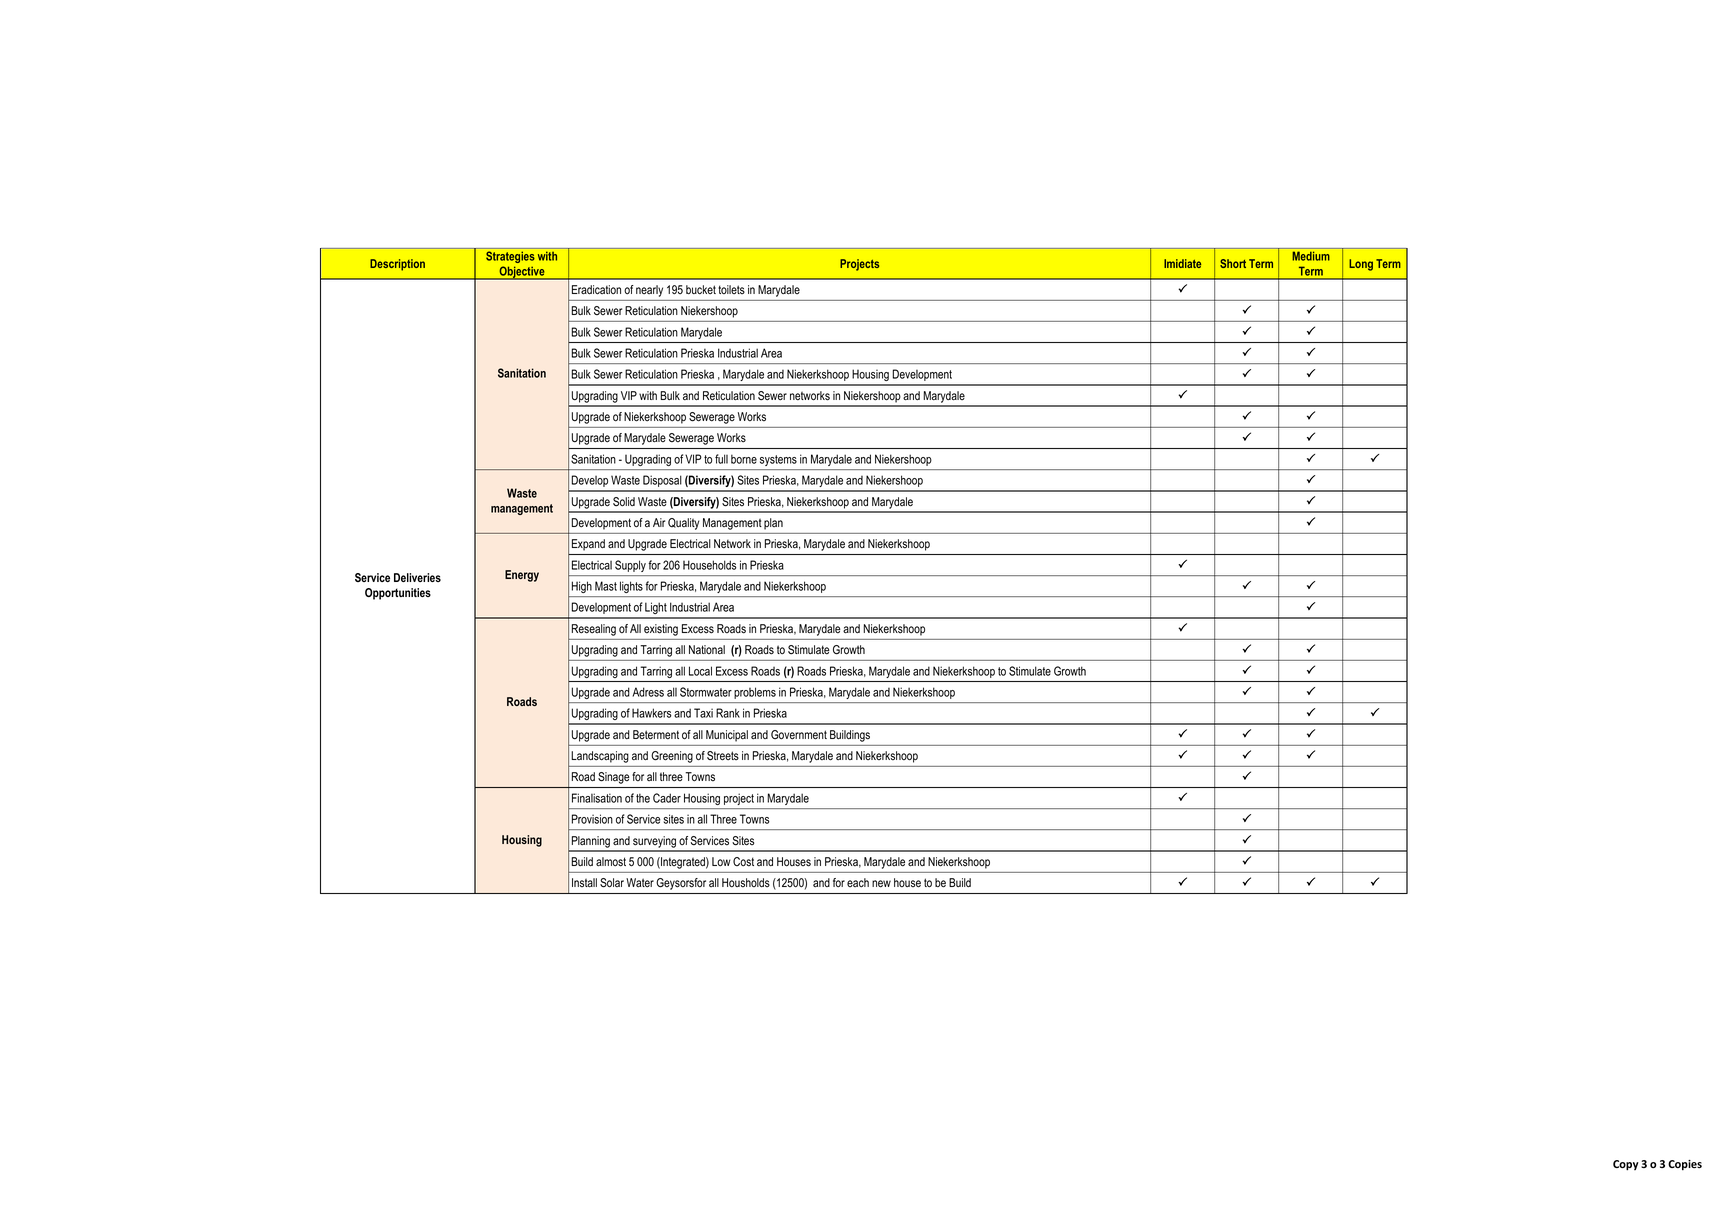  Describe the element at coordinates (1233, 263) in the screenshot. I see `Short` at that location.
